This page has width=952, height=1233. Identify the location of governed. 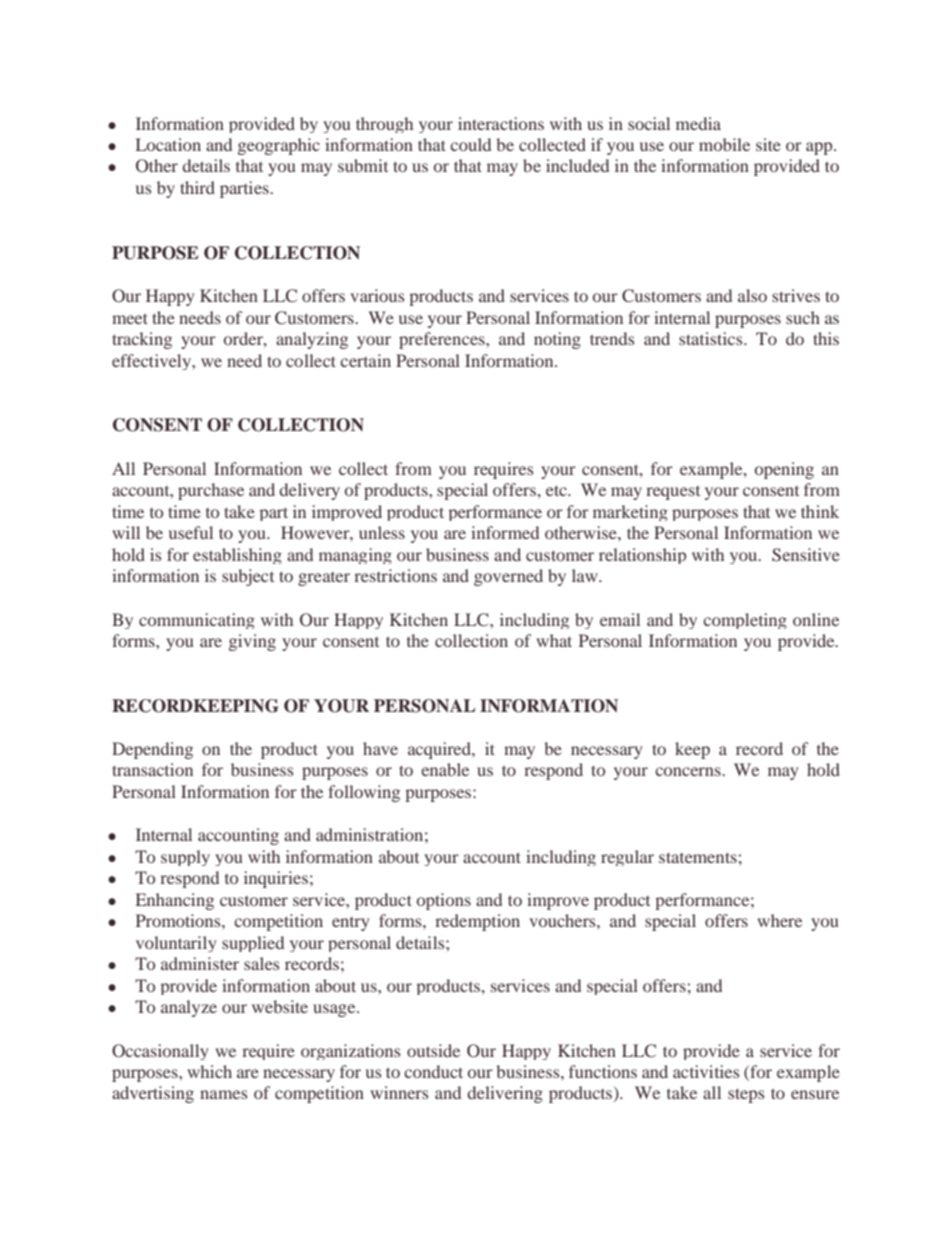
(508, 577).
